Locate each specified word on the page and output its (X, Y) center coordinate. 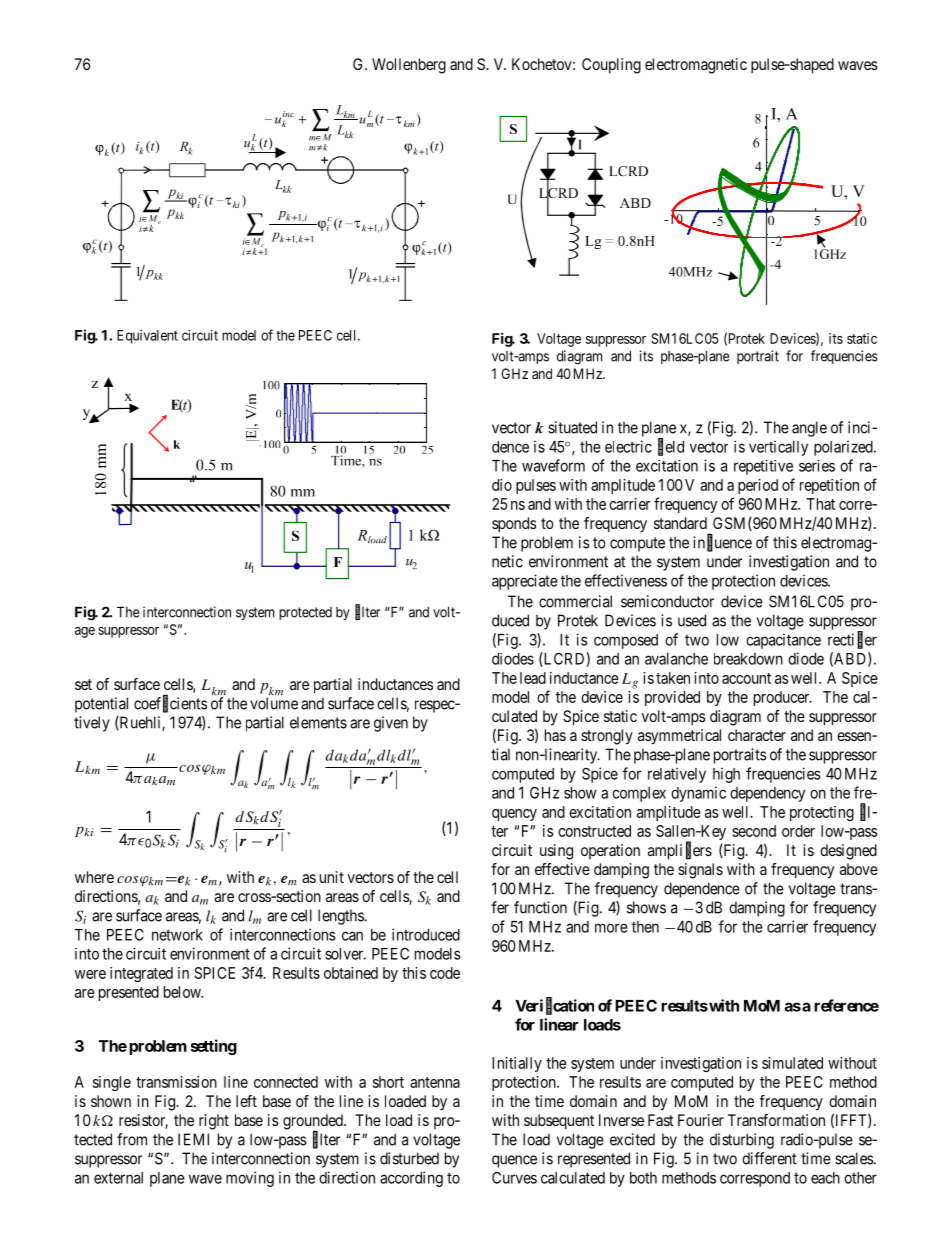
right (214, 1122)
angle (809, 429)
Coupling (611, 66)
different (769, 1158)
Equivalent (147, 337)
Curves (514, 1178)
